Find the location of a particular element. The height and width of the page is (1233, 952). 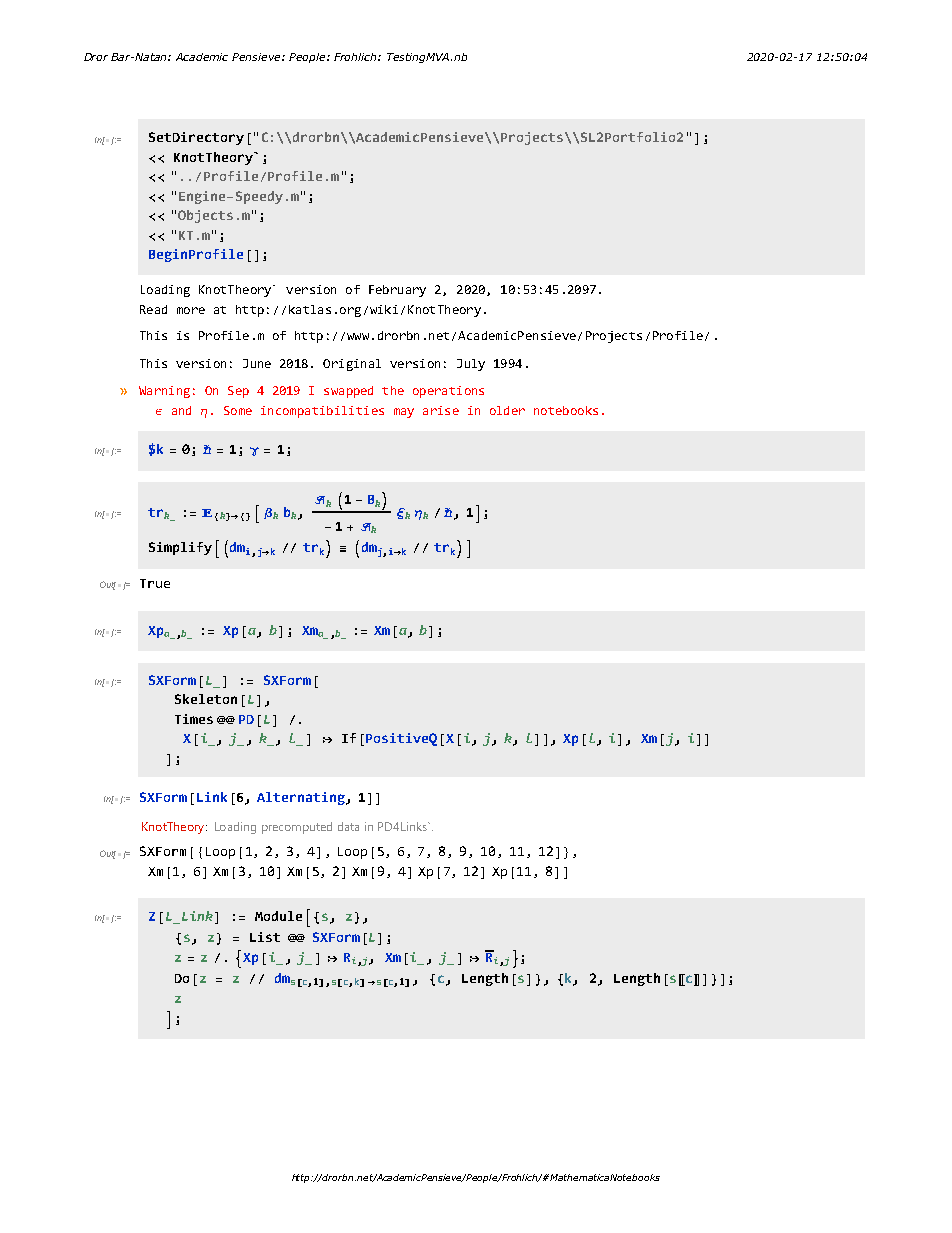

operations is located at coordinates (448, 392).
